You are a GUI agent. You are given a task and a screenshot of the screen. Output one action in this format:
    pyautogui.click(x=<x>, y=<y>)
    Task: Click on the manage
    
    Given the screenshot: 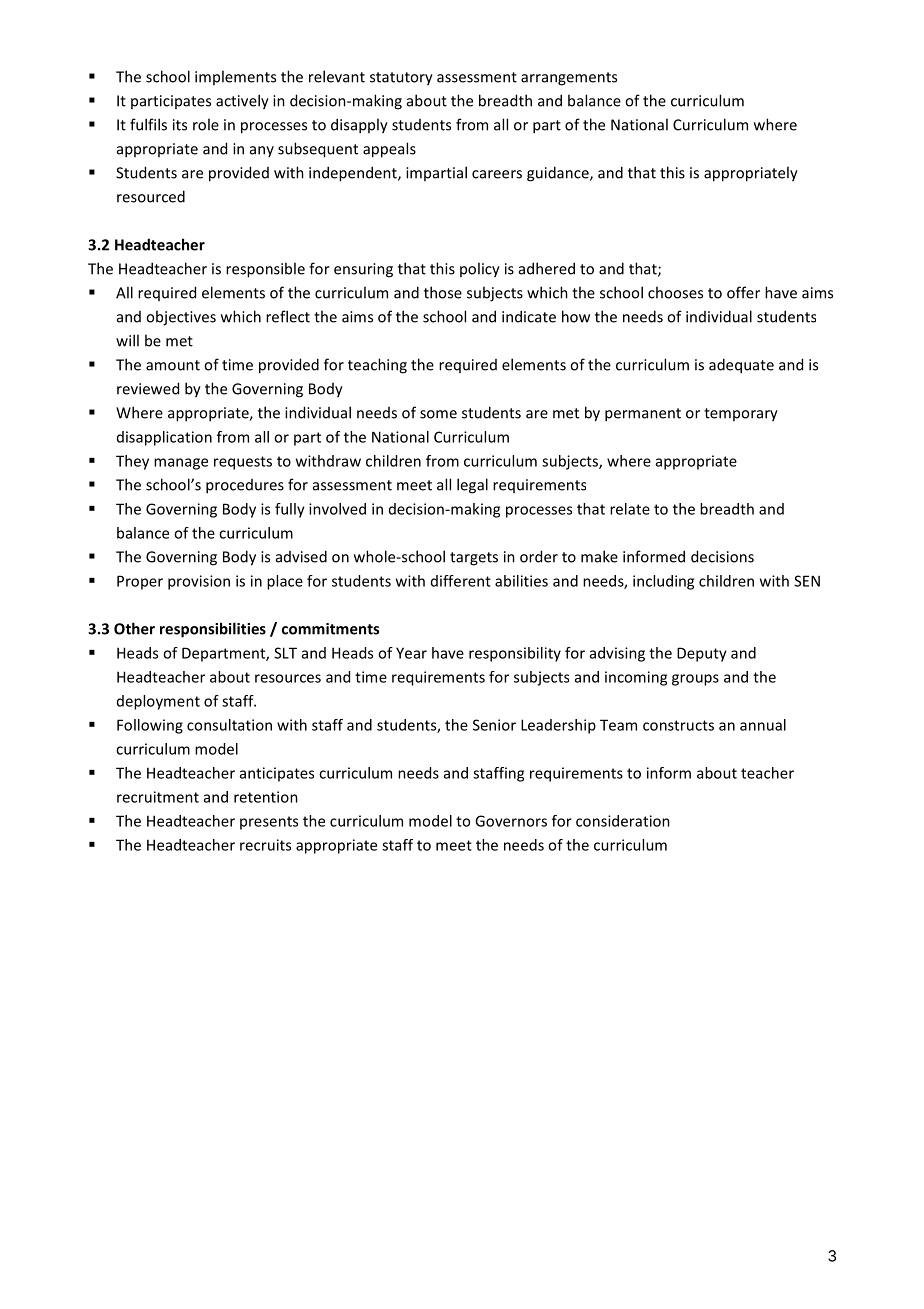 What is the action you would take?
    pyautogui.click(x=181, y=464)
